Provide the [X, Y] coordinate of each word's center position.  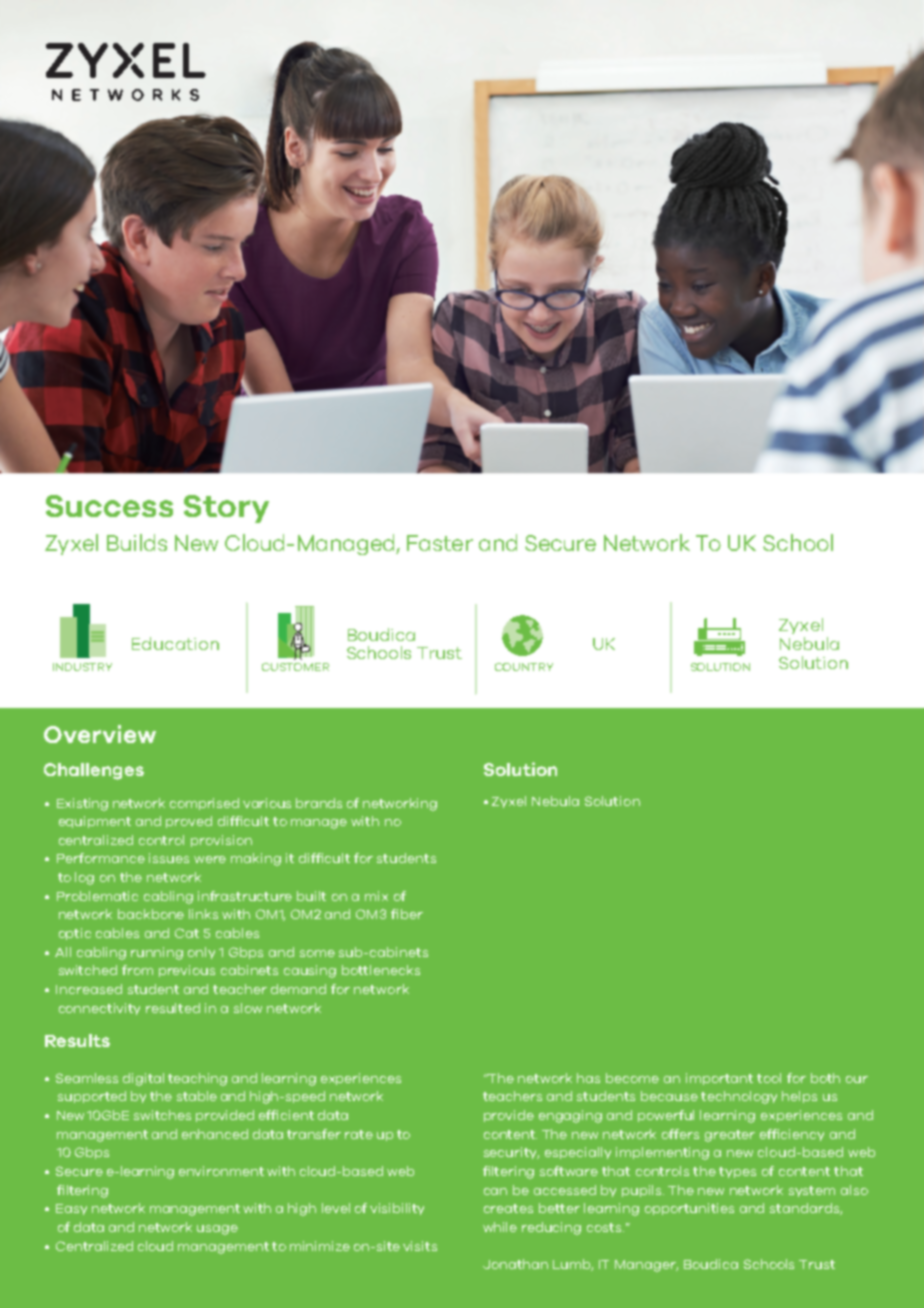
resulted [173, 1008]
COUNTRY [524, 667]
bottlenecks [381, 970]
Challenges [94, 771]
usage [217, 1230]
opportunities [689, 1209]
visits [420, 1246]
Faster [440, 543]
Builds [137, 542]
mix [376, 896]
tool [769, 1078]
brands [319, 803]
